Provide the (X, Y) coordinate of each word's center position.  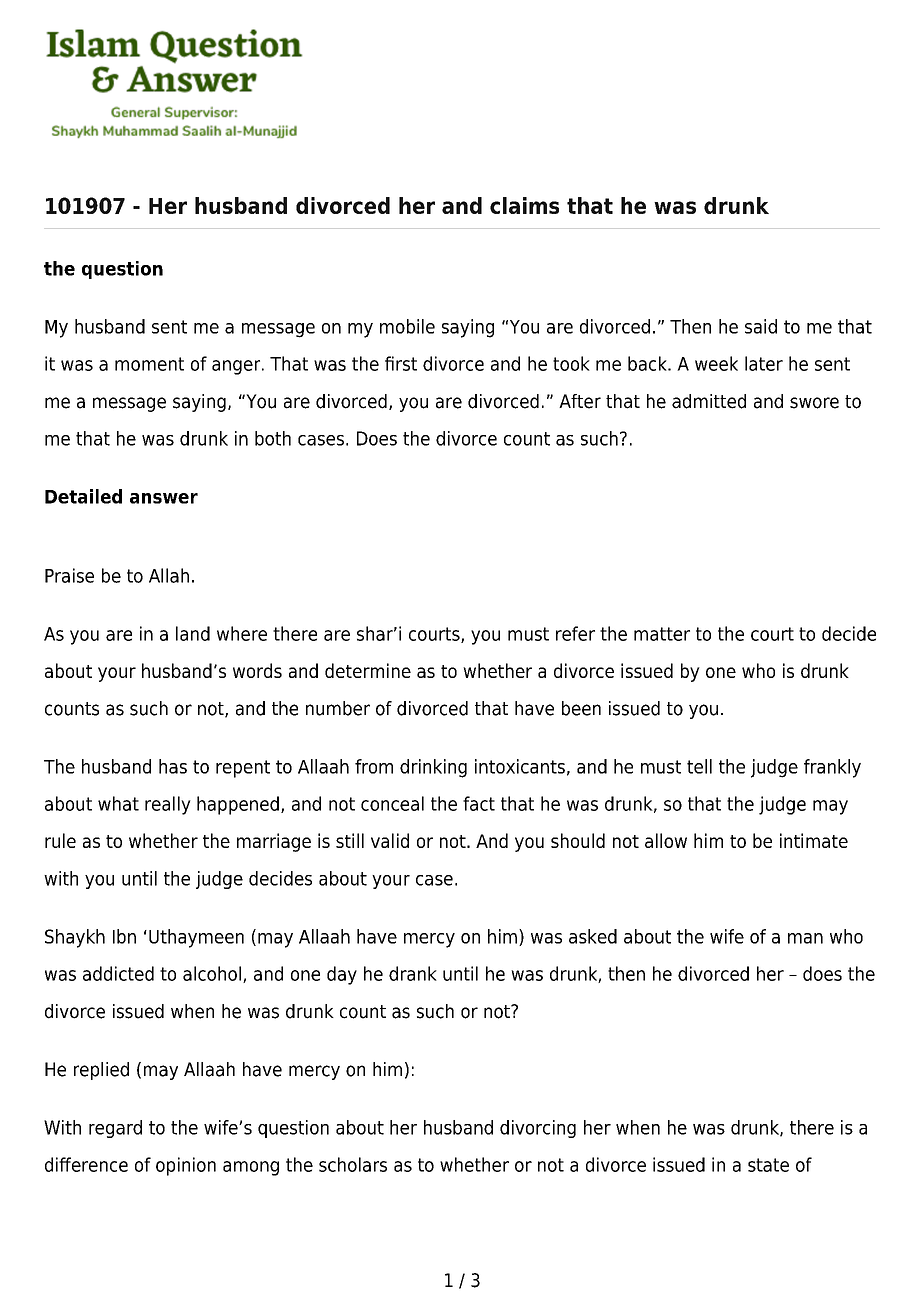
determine (368, 670)
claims (524, 205)
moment (149, 364)
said (761, 326)
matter (662, 634)
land (193, 633)
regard (115, 1129)
